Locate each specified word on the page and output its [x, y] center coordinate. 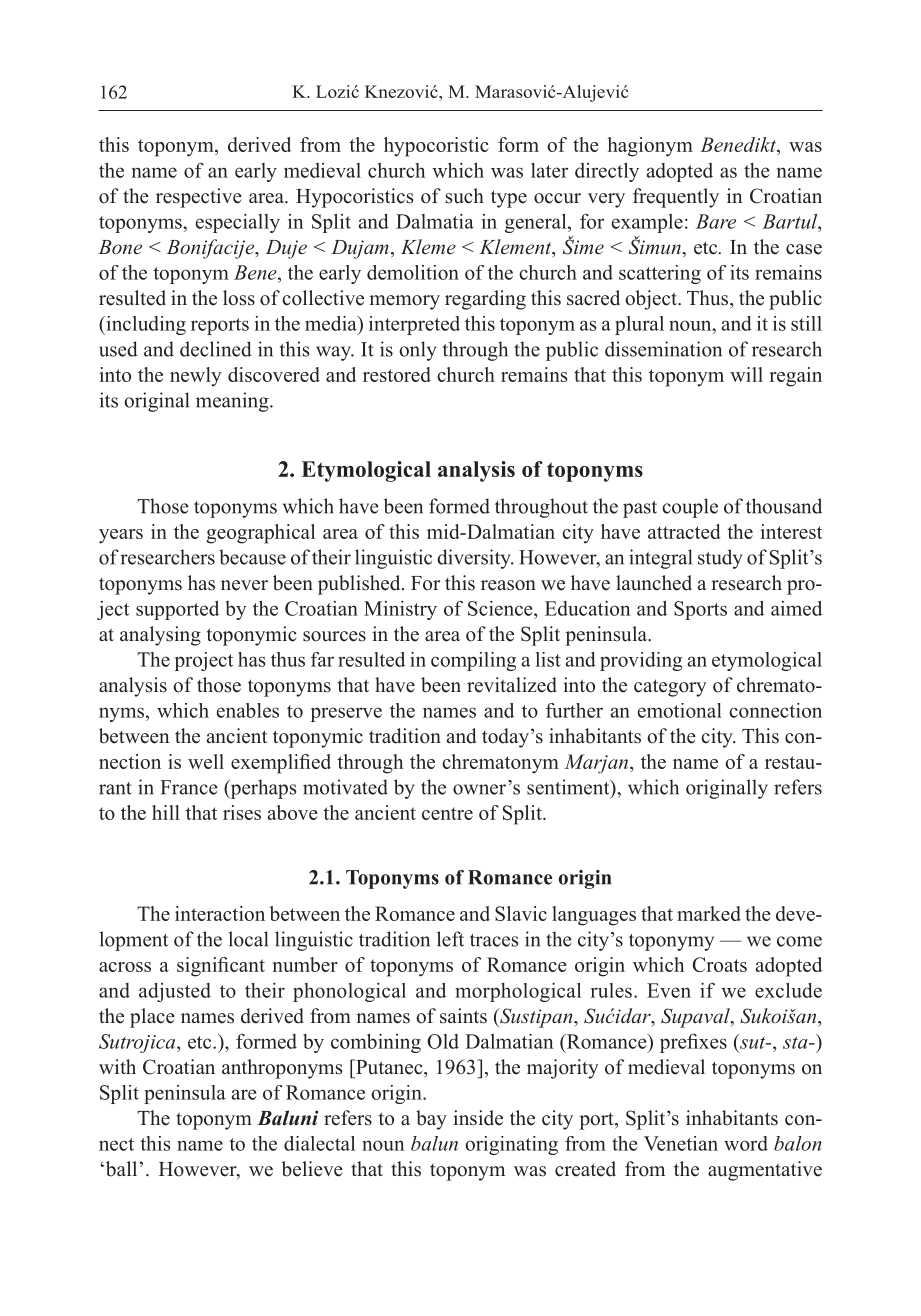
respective [199, 198]
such [465, 196]
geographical [260, 534]
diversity [475, 559]
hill [166, 812]
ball [120, 1169]
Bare [716, 221]
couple [690, 508]
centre [447, 813]
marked [709, 913]
